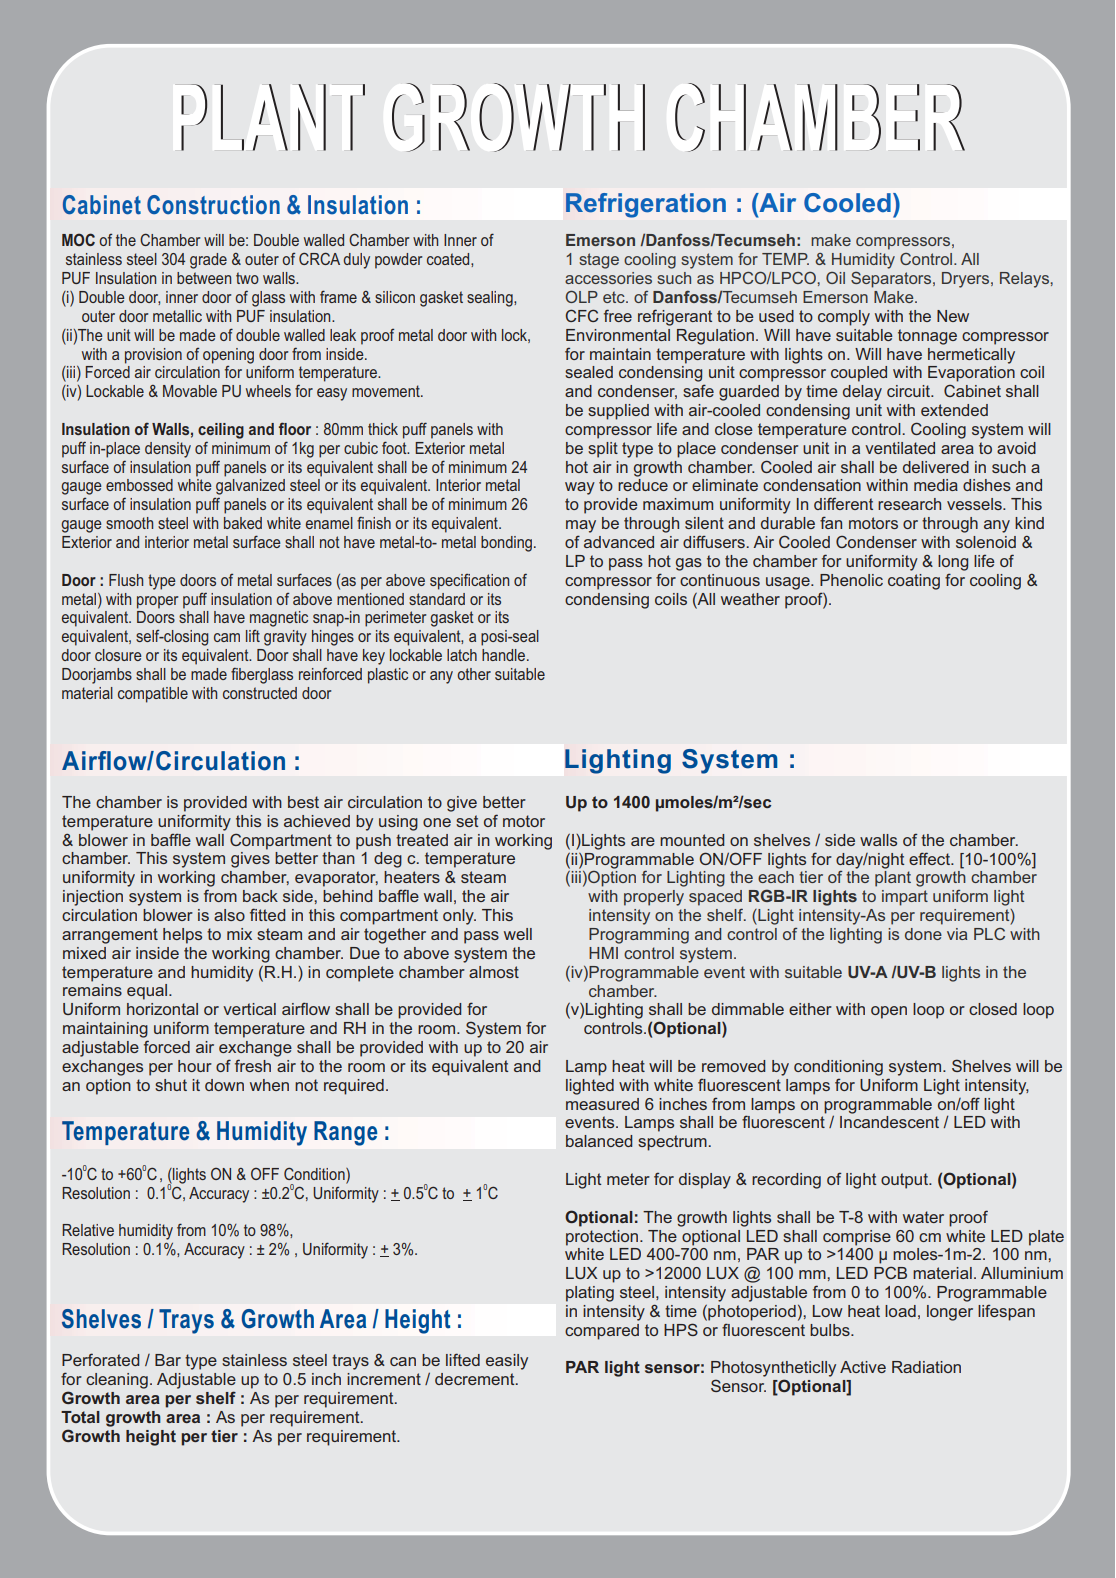 This screenshot has height=1578, width=1116. I want to click on stage, so click(599, 261).
